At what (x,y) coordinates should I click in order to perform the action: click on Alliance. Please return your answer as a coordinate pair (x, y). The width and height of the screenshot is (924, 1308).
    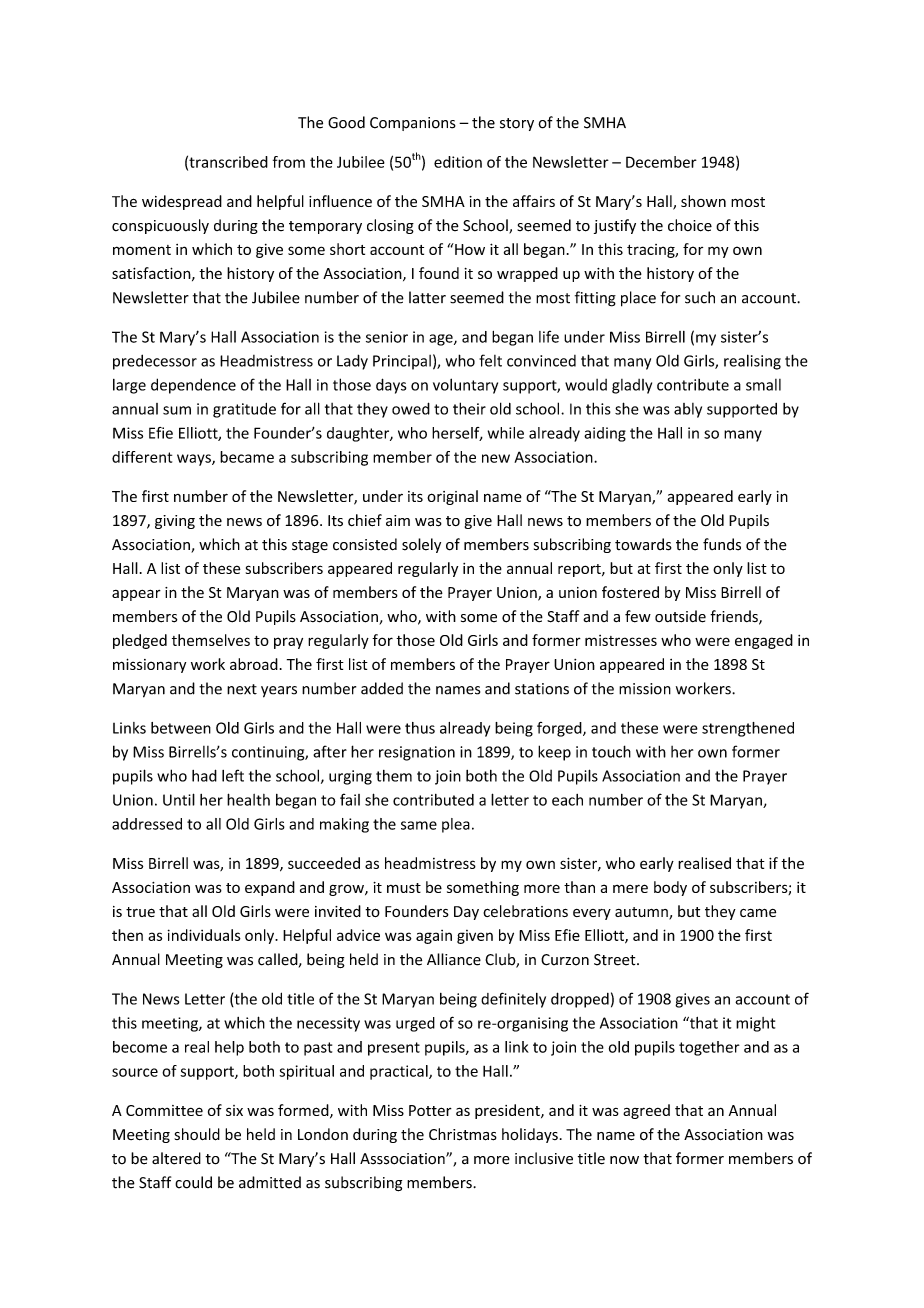
    Looking at the image, I should click on (454, 959).
